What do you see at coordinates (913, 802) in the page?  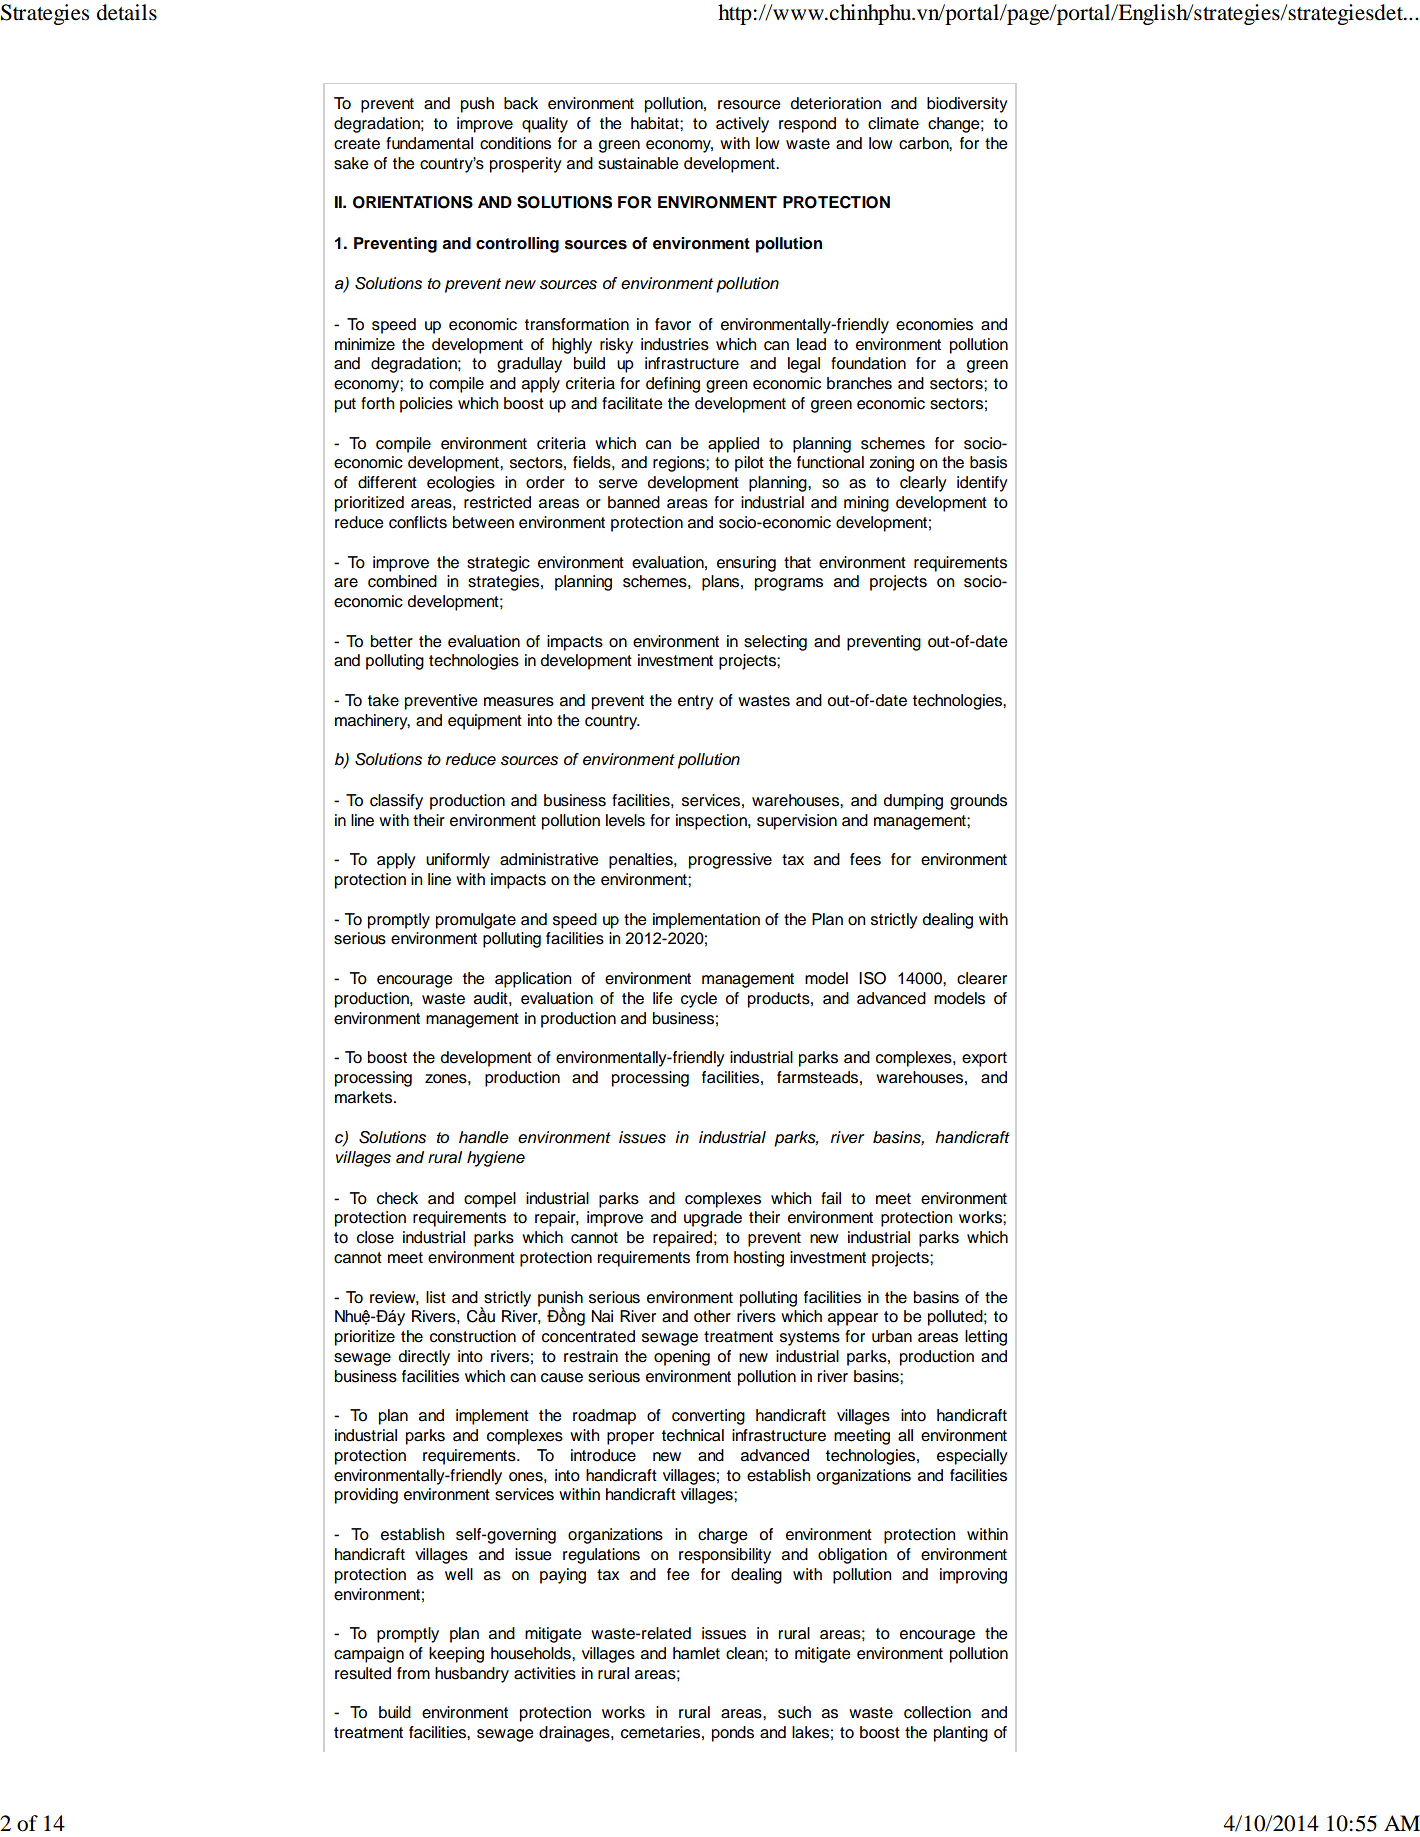 I see `dumping` at bounding box center [913, 802].
